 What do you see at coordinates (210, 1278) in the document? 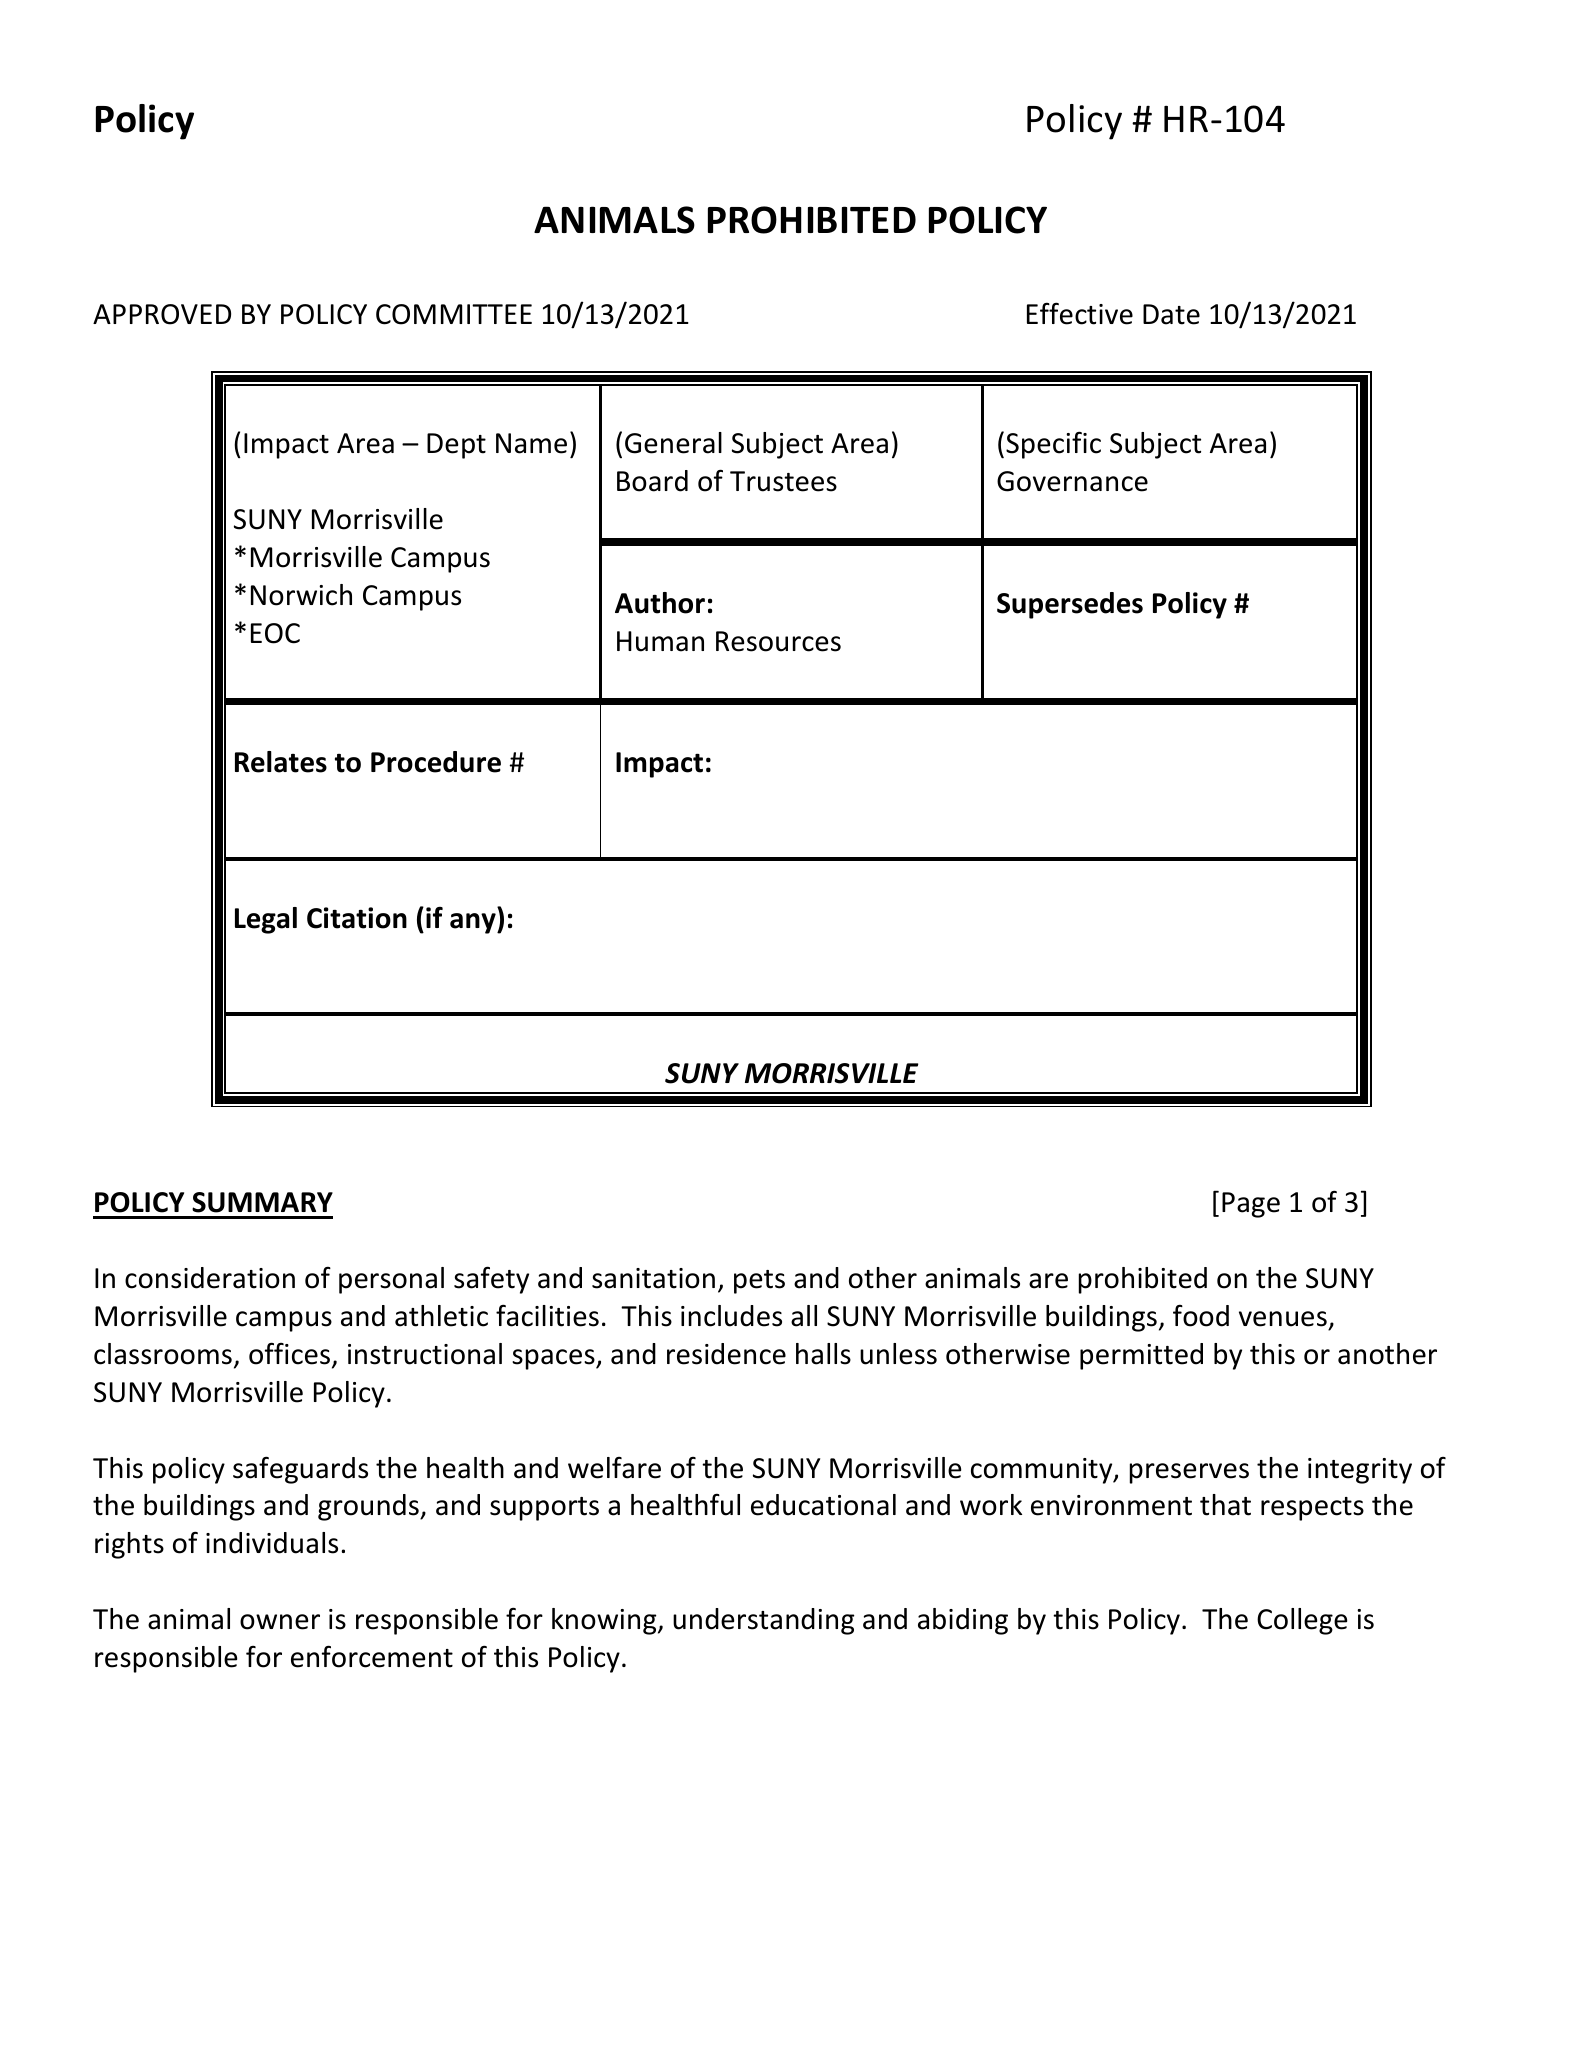
I see `consideration` at bounding box center [210, 1278].
